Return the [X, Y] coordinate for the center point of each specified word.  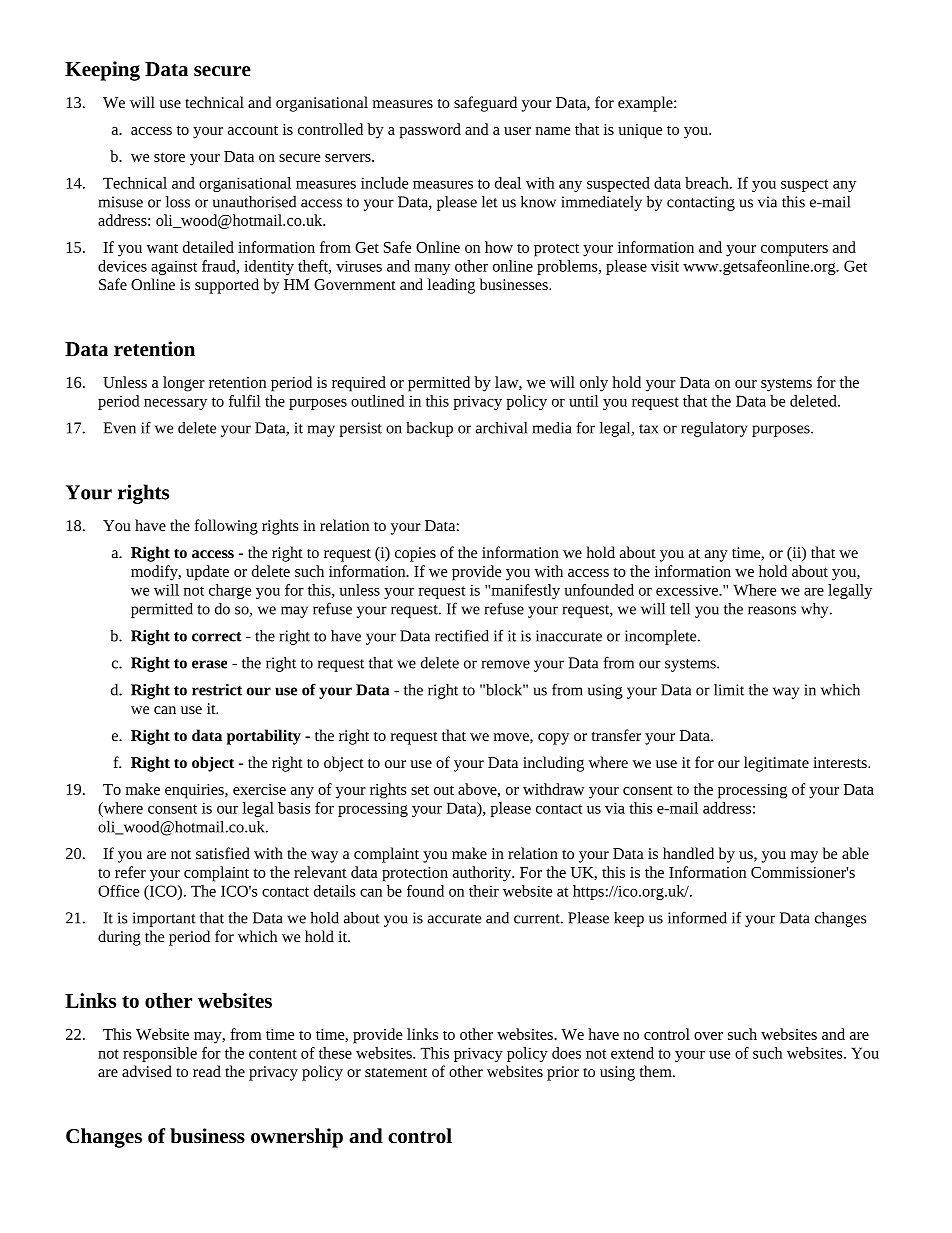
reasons [772, 610]
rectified [462, 635]
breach [708, 183]
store [169, 157]
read [207, 1071]
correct [217, 637]
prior [563, 1073]
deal [508, 183]
